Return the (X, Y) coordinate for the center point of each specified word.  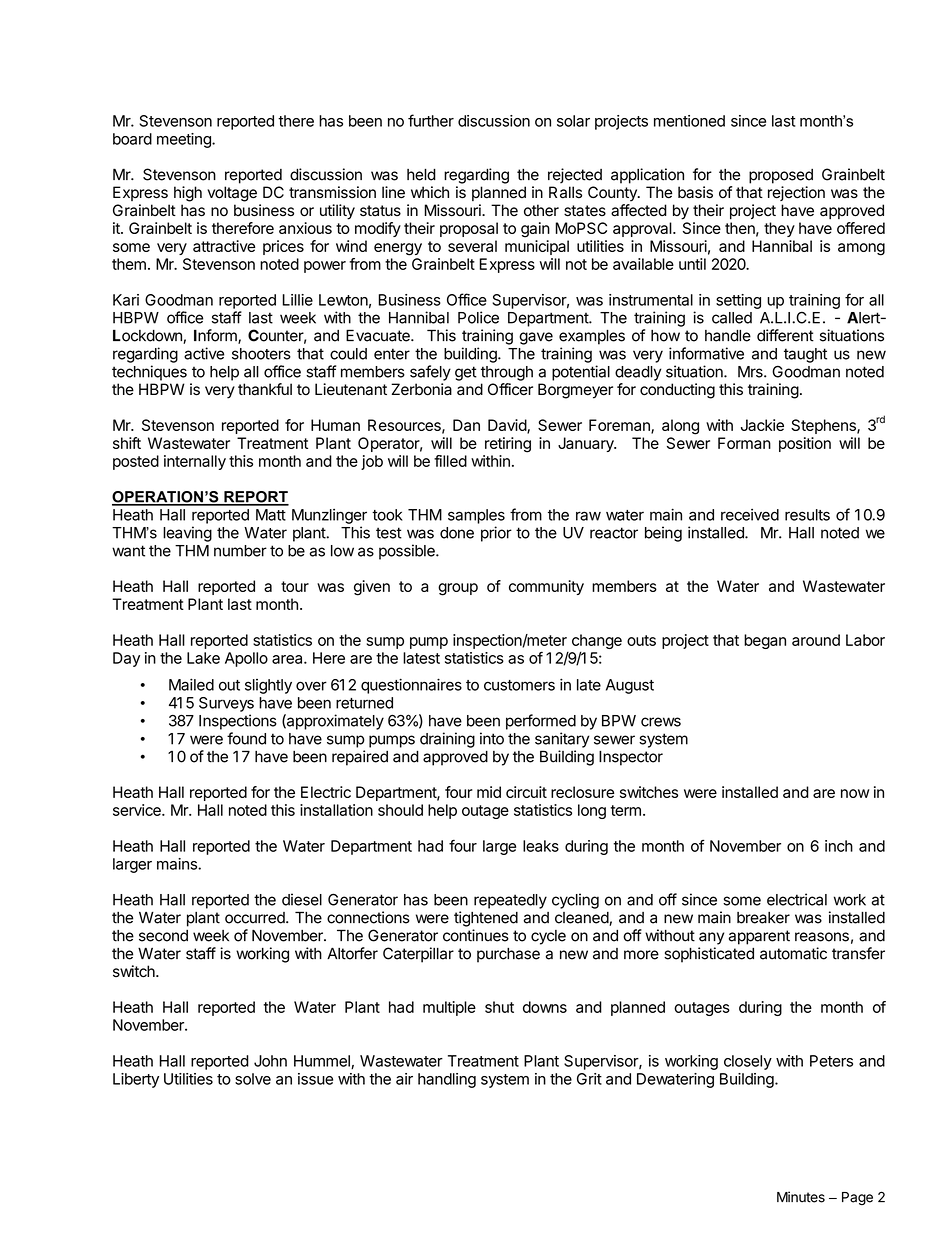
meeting (185, 140)
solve (253, 1079)
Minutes (801, 1197)
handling (447, 1080)
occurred (256, 918)
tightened (486, 919)
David (508, 426)
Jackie (762, 425)
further (431, 120)
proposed (781, 176)
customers (519, 685)
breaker (763, 918)
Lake (203, 658)
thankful (265, 389)
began (765, 641)
